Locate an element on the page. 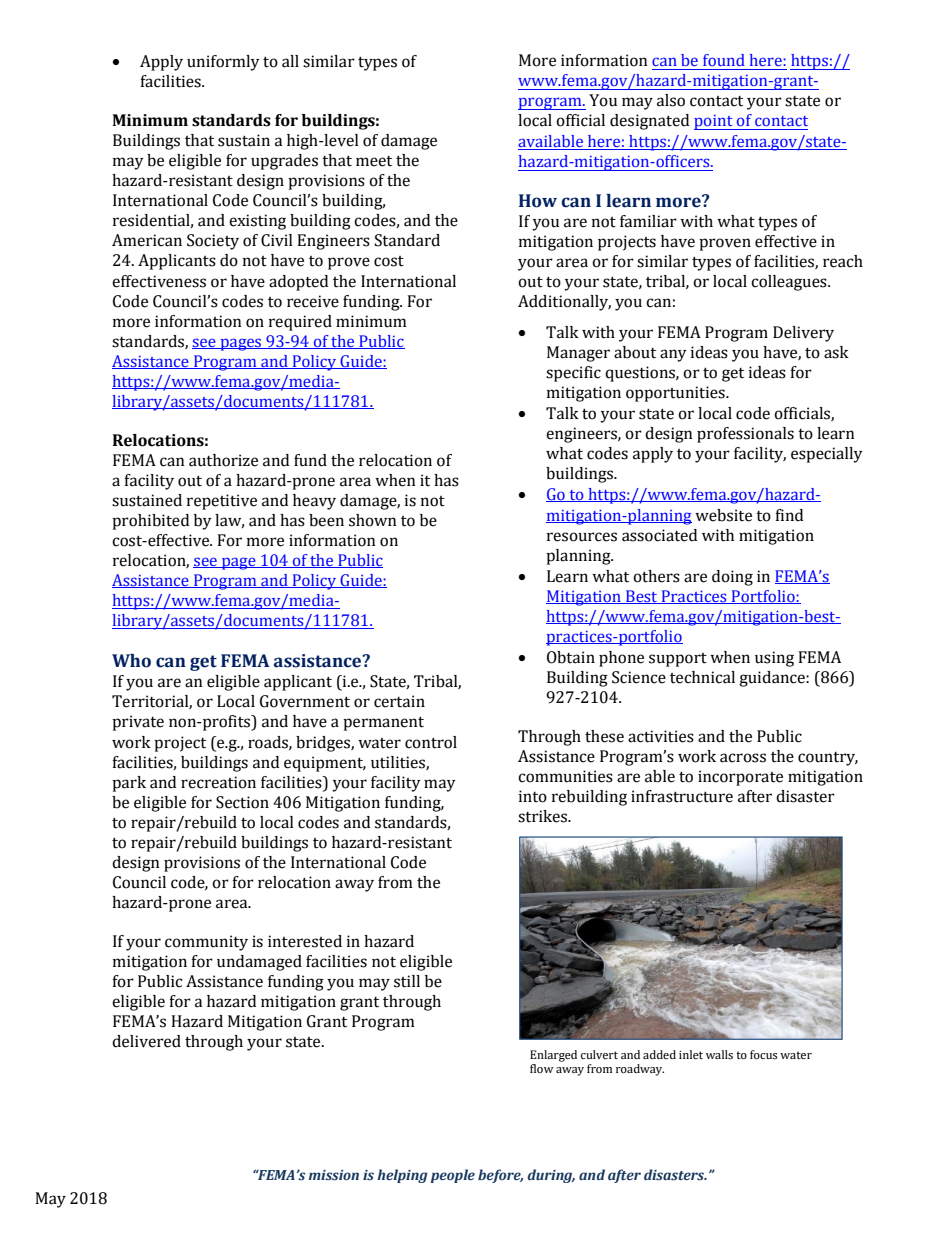 The width and height of the document is (952, 1233). certain is located at coordinates (399, 701).
